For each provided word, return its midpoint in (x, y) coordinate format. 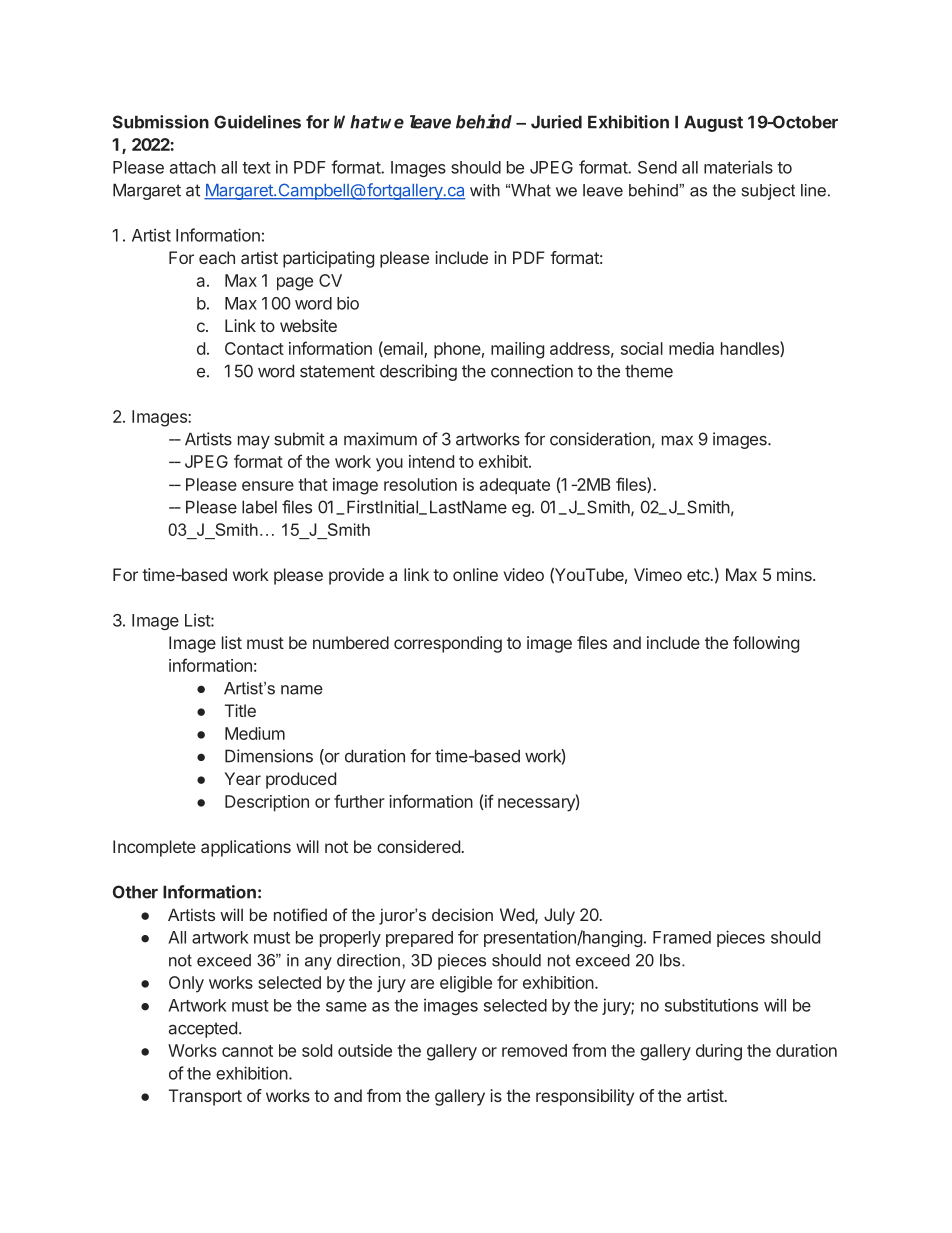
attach (193, 167)
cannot (247, 1051)
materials (738, 167)
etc (699, 575)
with (485, 190)
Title (240, 710)
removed (534, 1050)
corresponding (448, 644)
